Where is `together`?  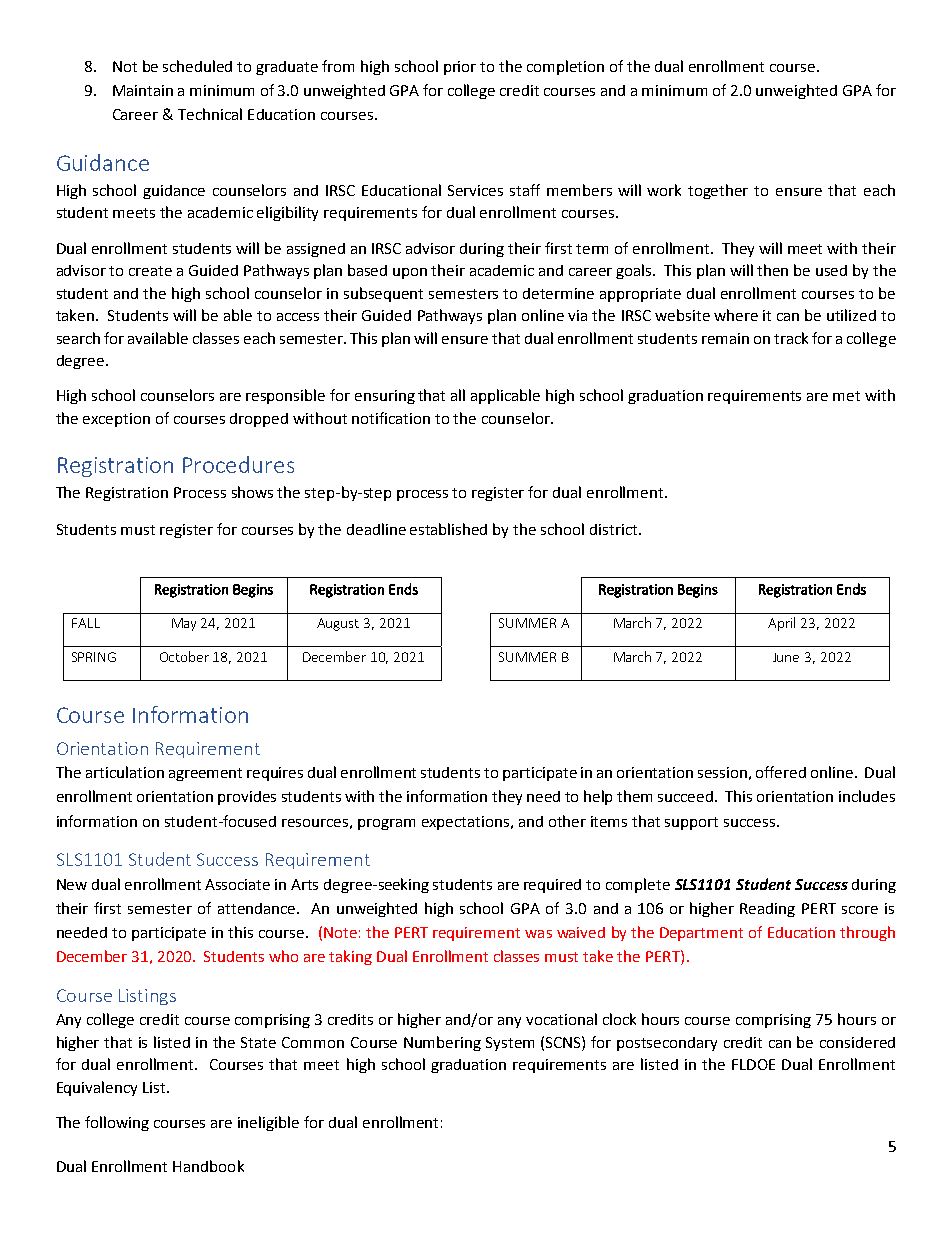 together is located at coordinates (718, 191).
